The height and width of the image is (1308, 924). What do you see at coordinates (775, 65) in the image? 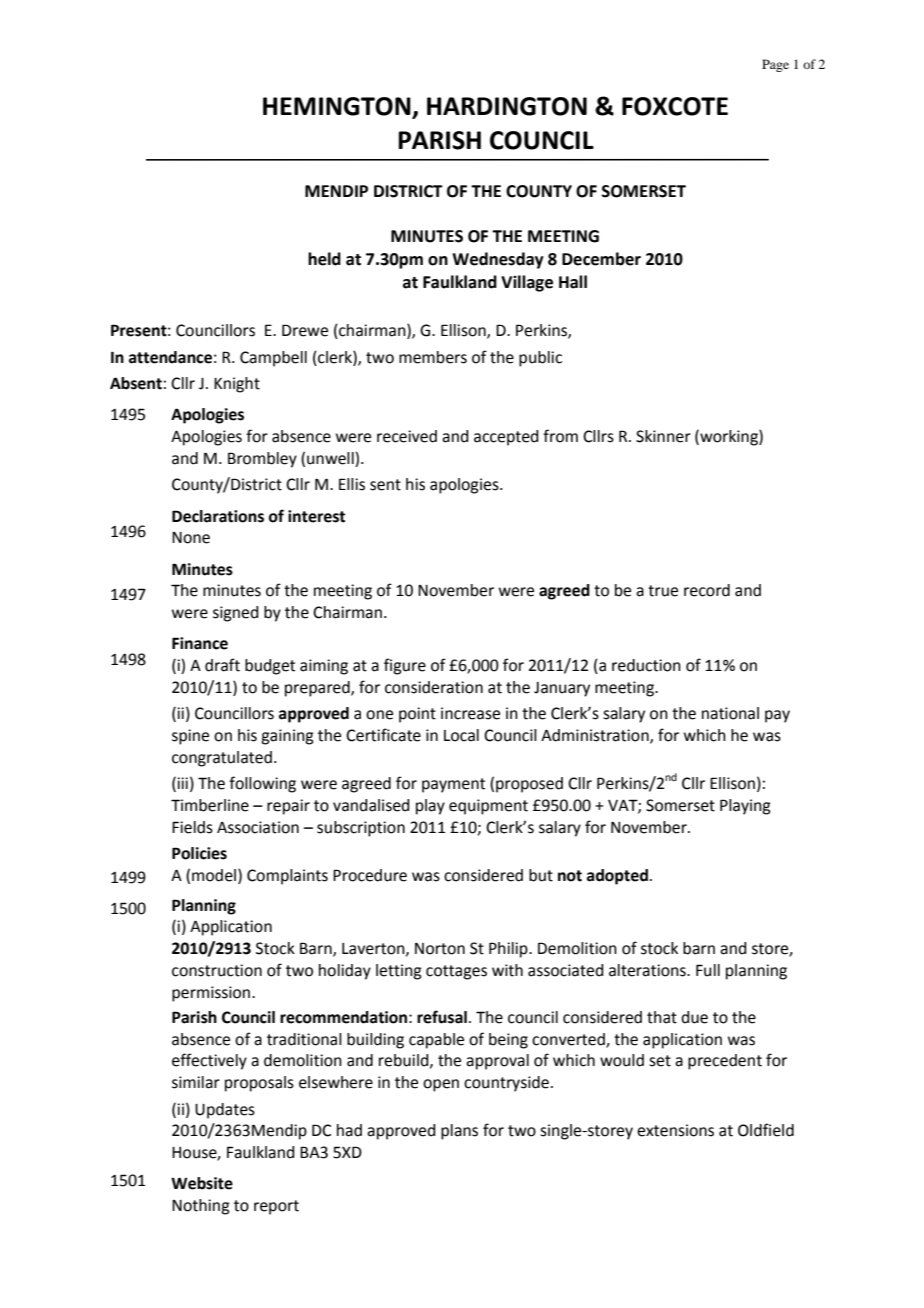
I see `Page` at bounding box center [775, 65].
